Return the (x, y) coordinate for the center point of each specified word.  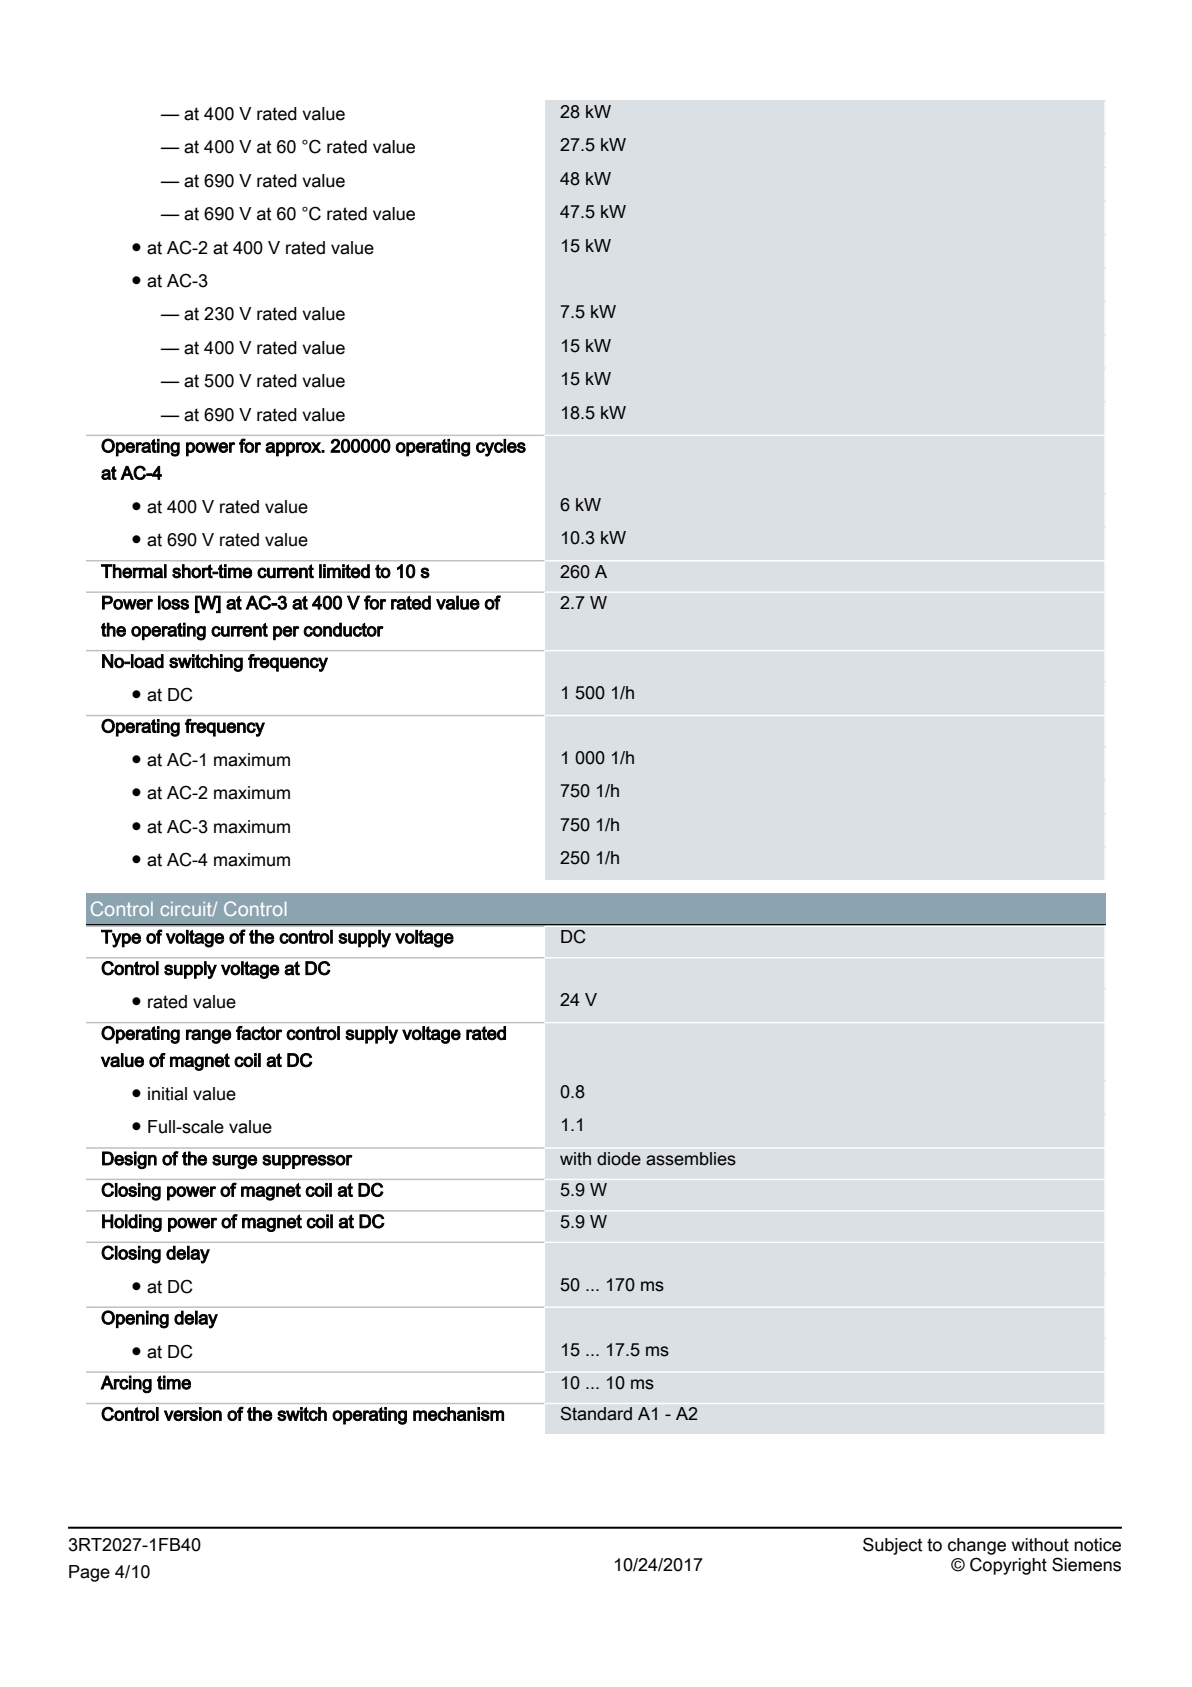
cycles (501, 448)
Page (89, 1573)
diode (619, 1159)
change (977, 1546)
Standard (596, 1413)
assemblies (691, 1159)
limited (344, 571)
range (208, 1036)
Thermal (134, 571)
